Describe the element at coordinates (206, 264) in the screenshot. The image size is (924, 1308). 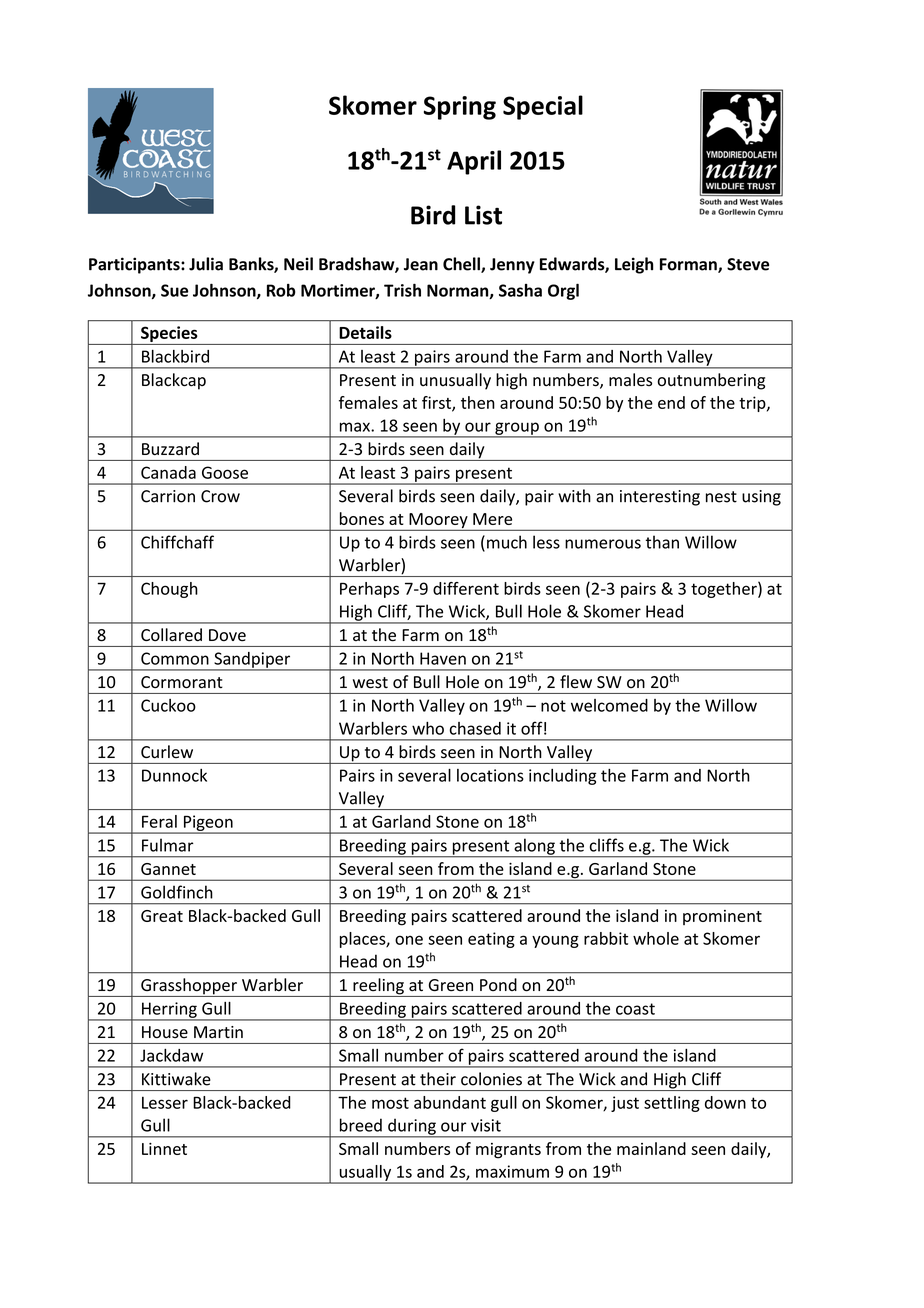
I see `Julia` at that location.
